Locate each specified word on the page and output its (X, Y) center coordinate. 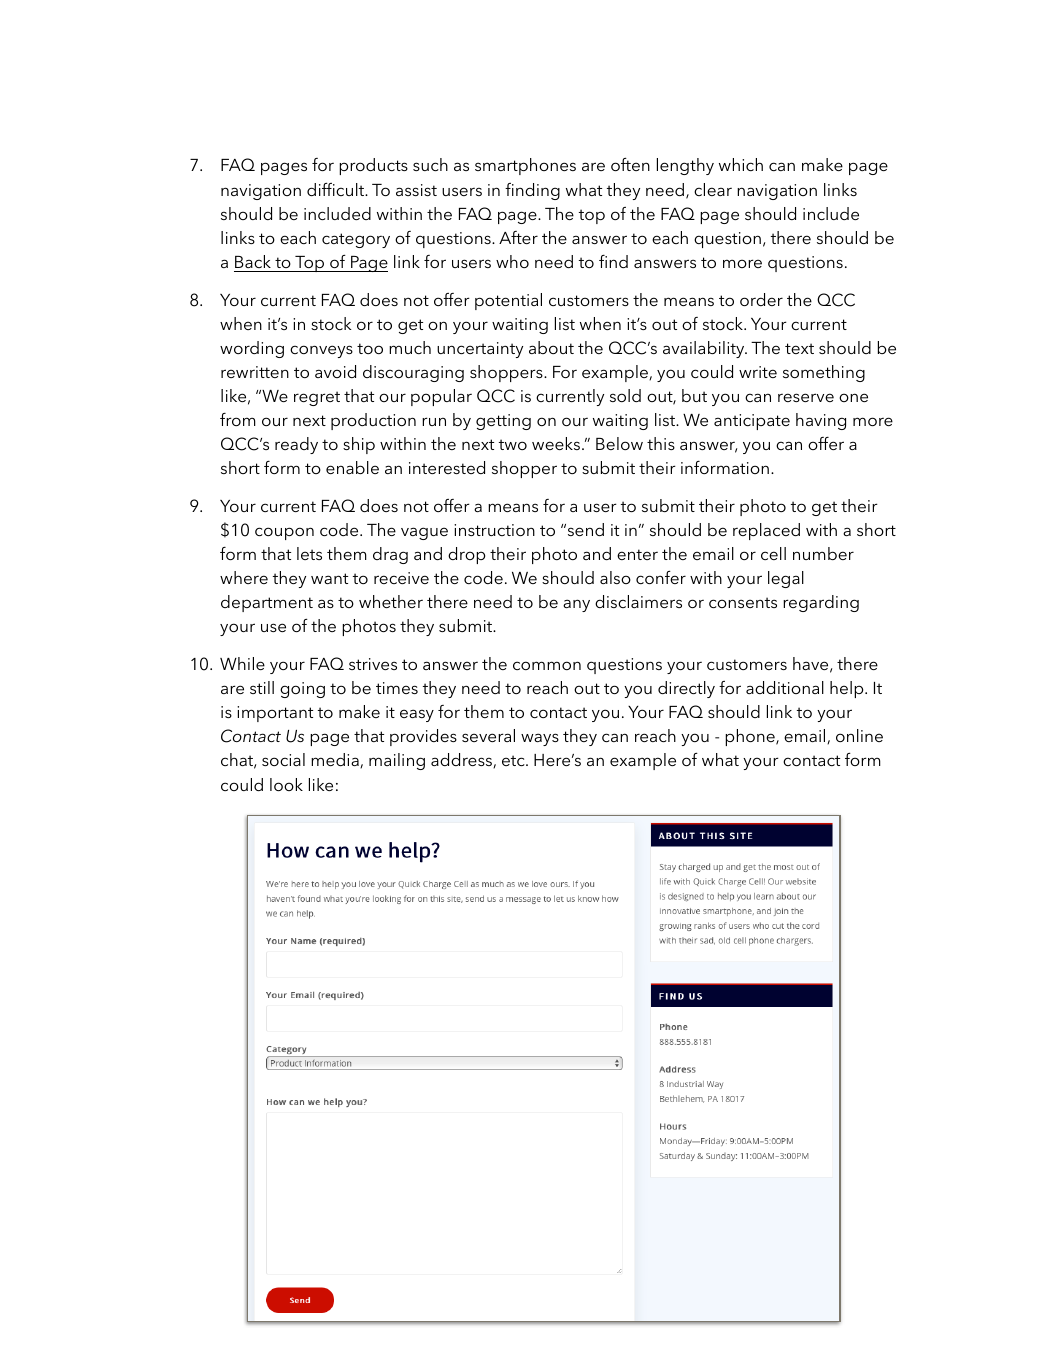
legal (786, 579)
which (741, 164)
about (551, 347)
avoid (335, 371)
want (329, 578)
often (630, 164)
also (615, 577)
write (758, 372)
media (336, 760)
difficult (337, 189)
